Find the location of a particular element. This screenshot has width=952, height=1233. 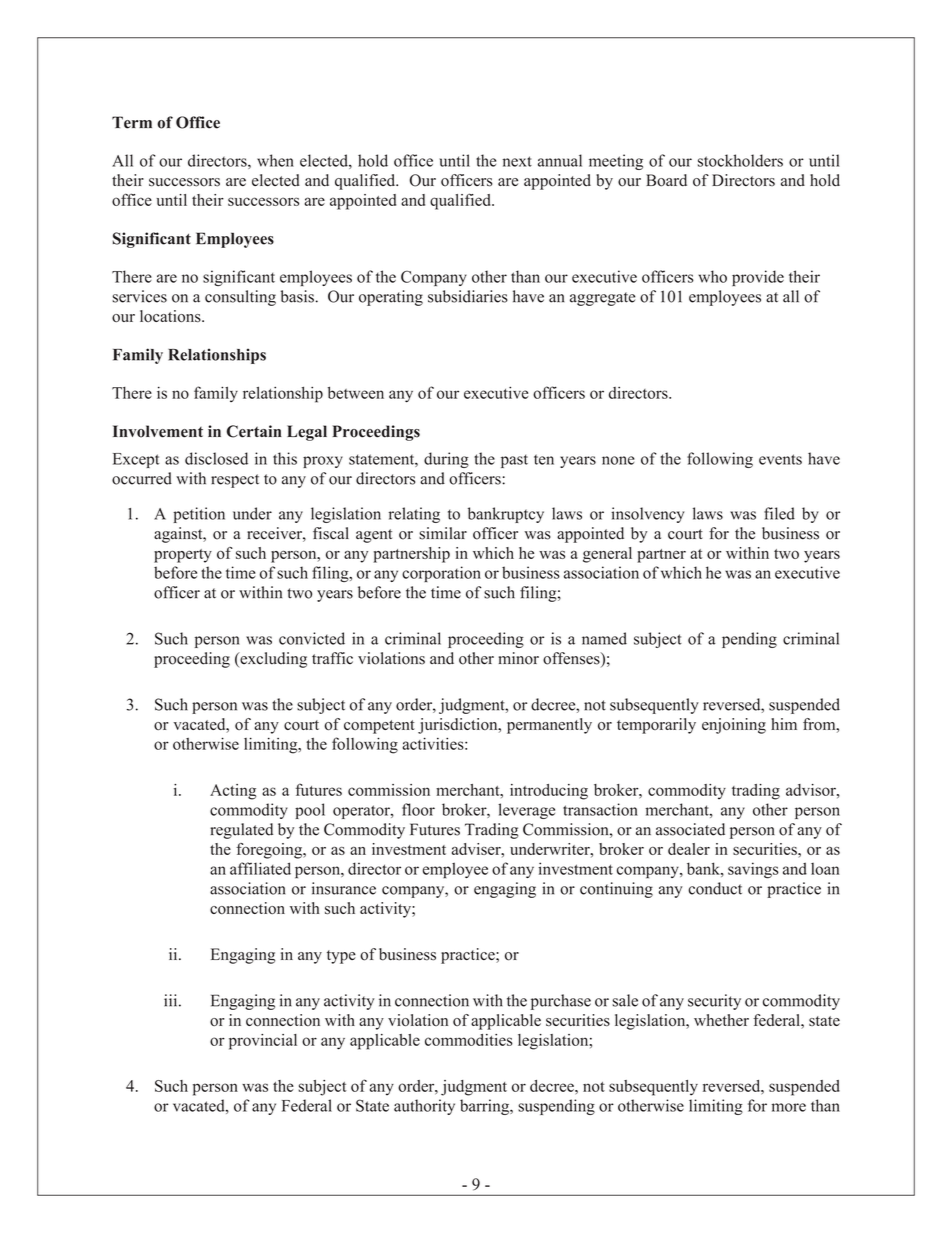

Board is located at coordinates (666, 180).
